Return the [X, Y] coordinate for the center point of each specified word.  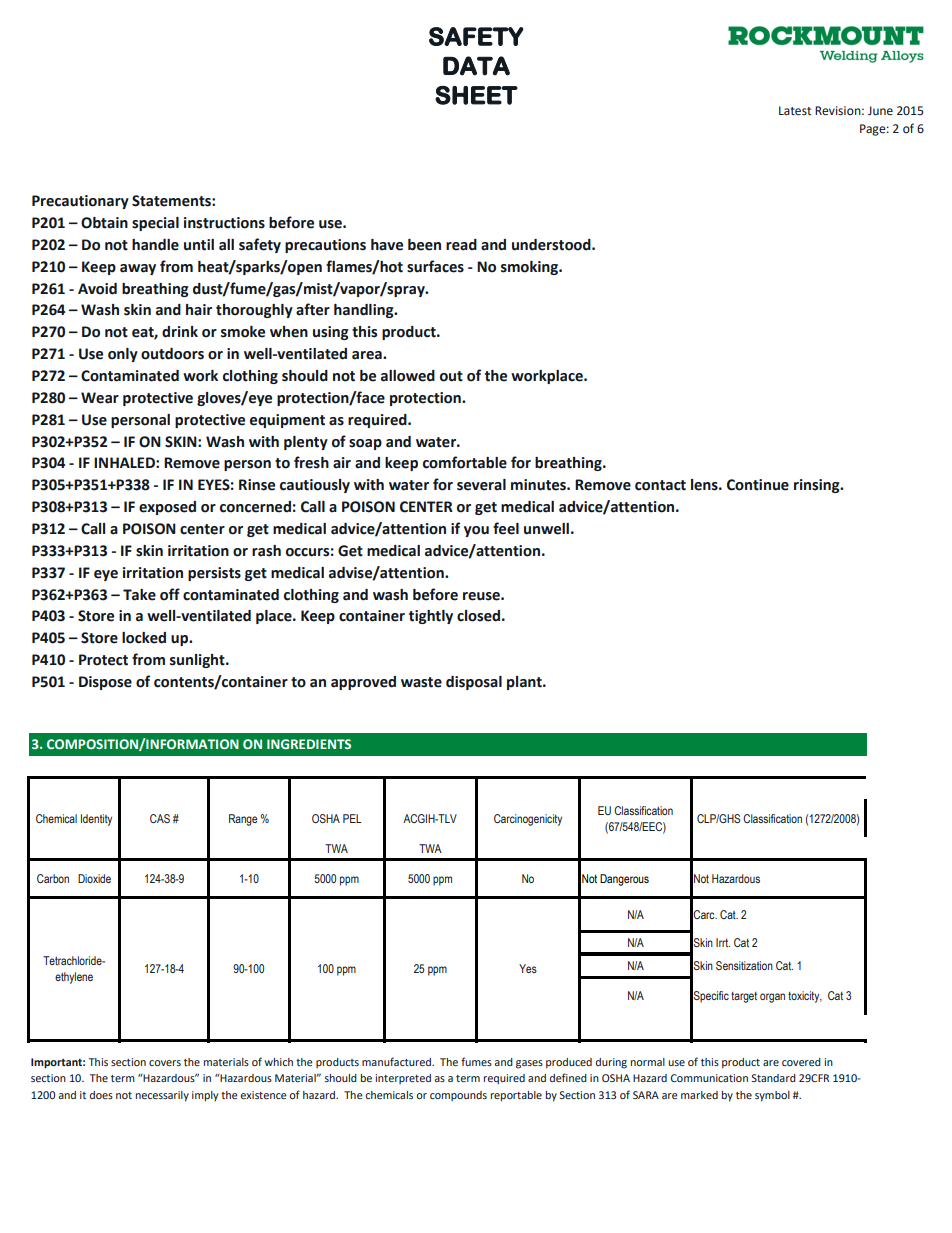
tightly [431, 617]
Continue [758, 485]
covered [801, 1062]
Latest [795, 111]
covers [165, 1063]
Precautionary [80, 202]
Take [139, 595]
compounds [458, 1096]
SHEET [476, 95]
